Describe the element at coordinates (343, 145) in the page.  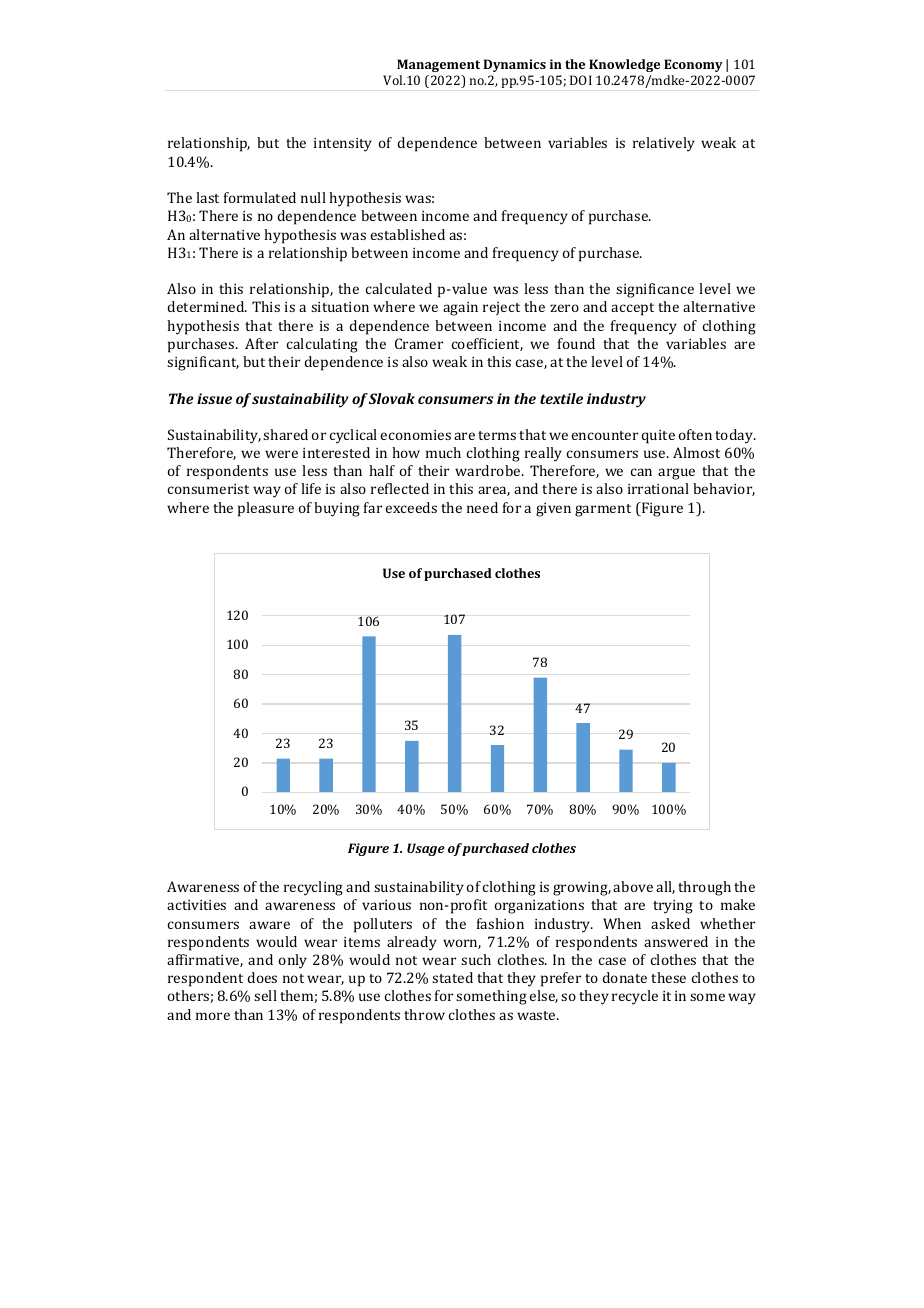
I see `intensity` at that location.
